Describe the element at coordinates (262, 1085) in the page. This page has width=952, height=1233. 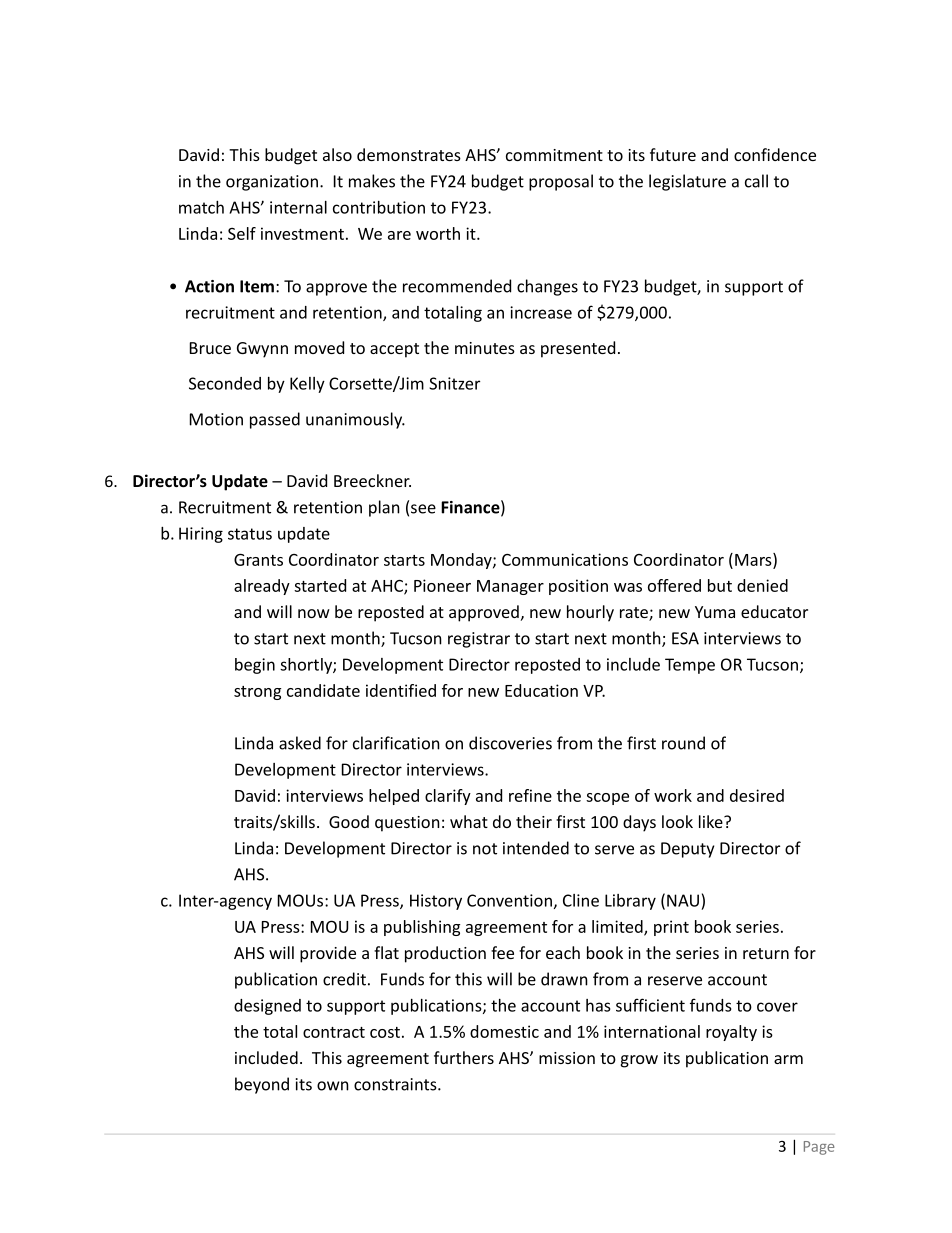
I see `beyond` at that location.
